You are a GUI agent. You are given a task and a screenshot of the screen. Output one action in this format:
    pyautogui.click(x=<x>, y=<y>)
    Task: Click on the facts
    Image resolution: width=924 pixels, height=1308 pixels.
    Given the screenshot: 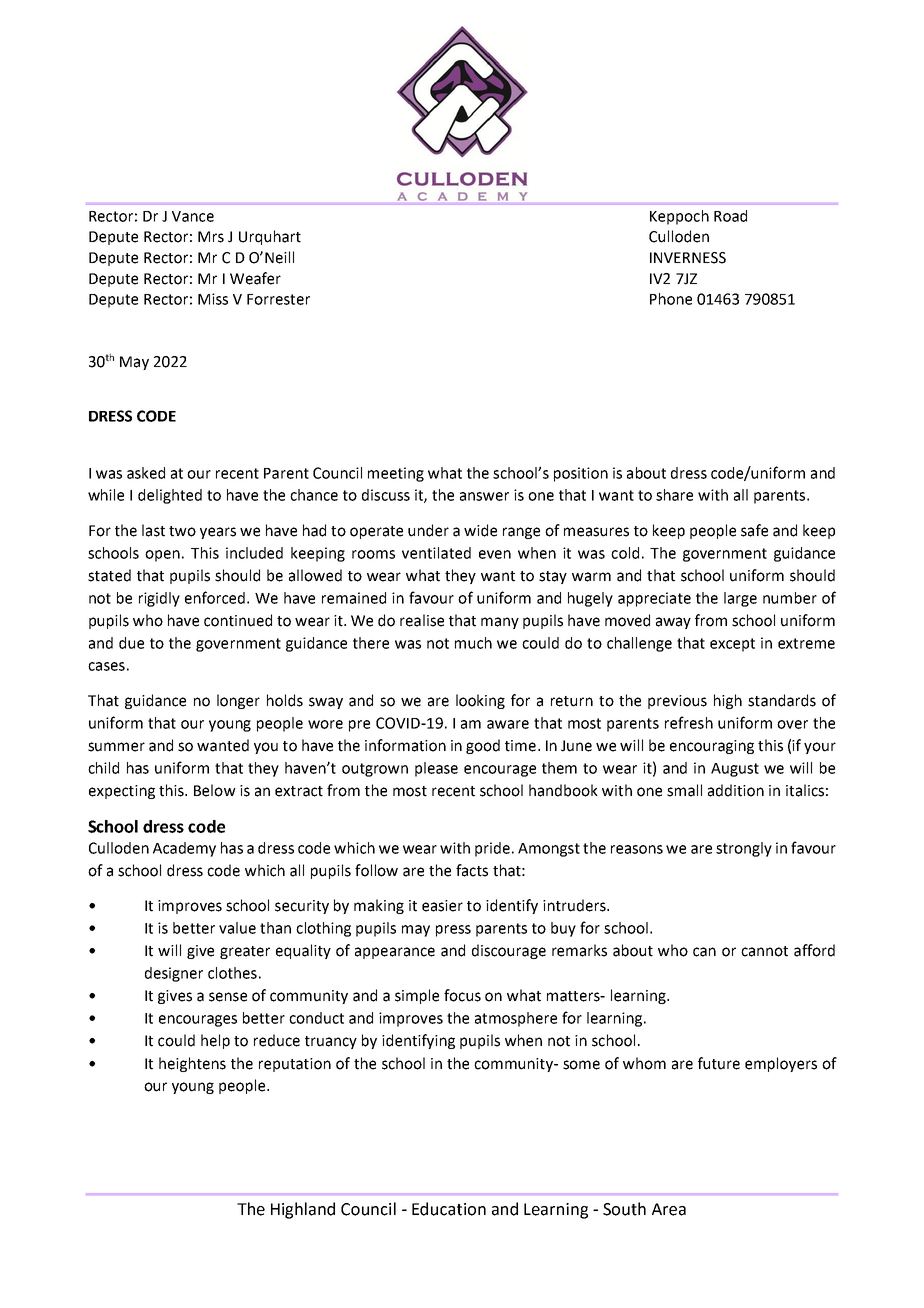 What is the action you would take?
    pyautogui.click(x=472, y=870)
